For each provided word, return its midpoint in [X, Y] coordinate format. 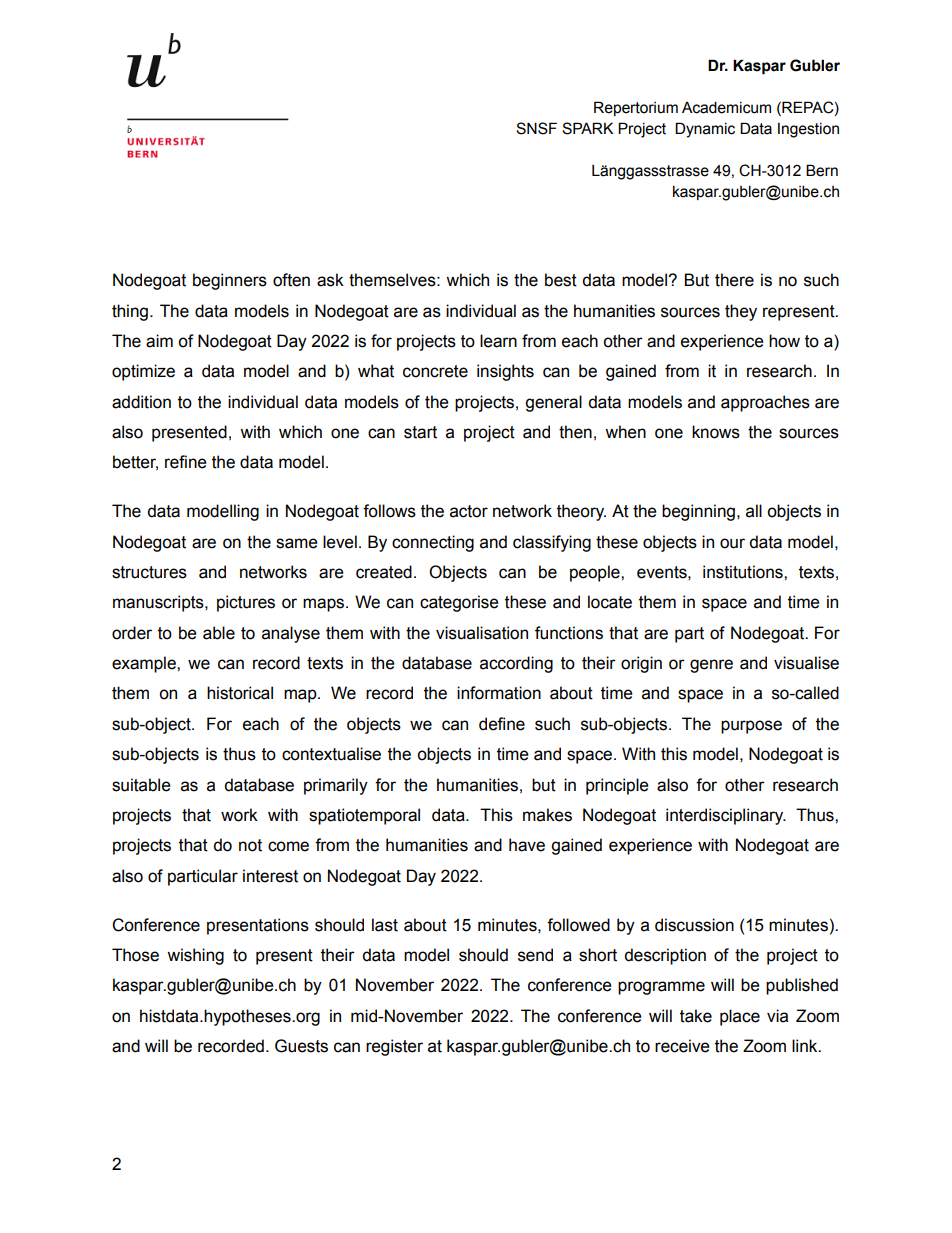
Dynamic [705, 130]
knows [716, 432]
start [420, 432]
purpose [751, 727]
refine [186, 462]
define [502, 724]
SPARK [587, 128]
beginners [230, 281]
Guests [301, 1046]
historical [240, 693]
